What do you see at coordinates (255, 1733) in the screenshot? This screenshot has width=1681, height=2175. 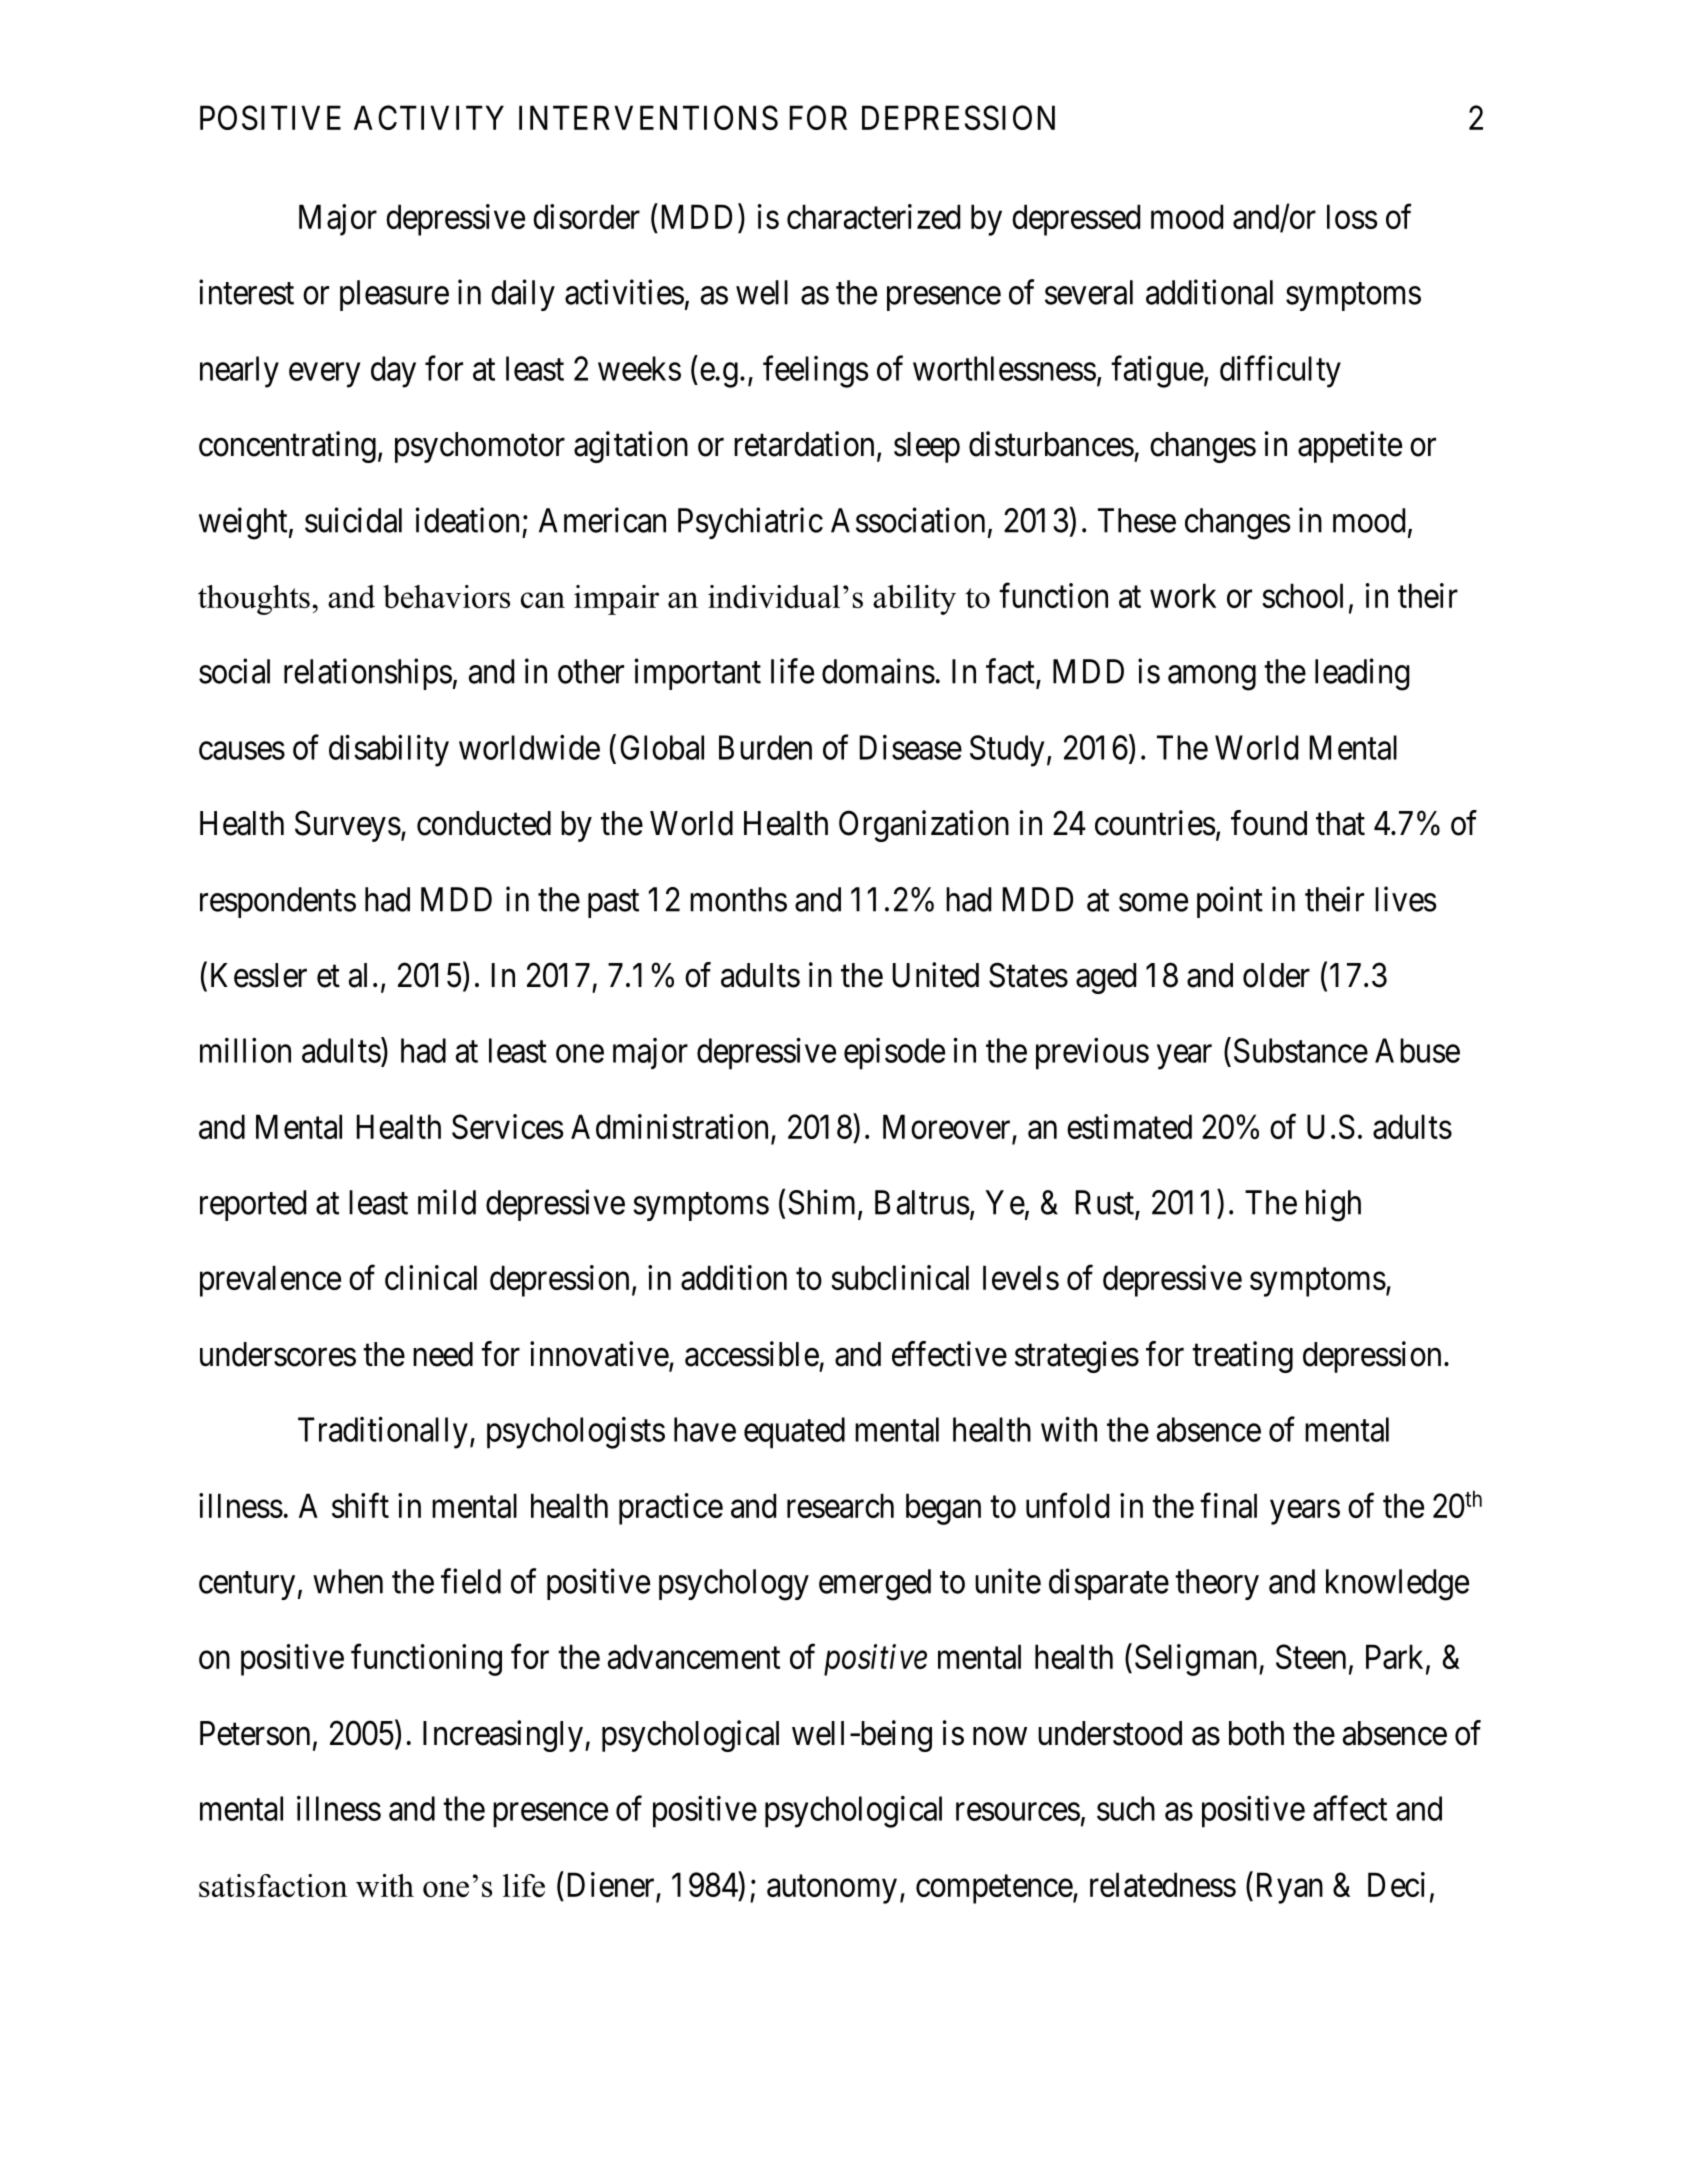 I see `Peterson` at bounding box center [255, 1733].
